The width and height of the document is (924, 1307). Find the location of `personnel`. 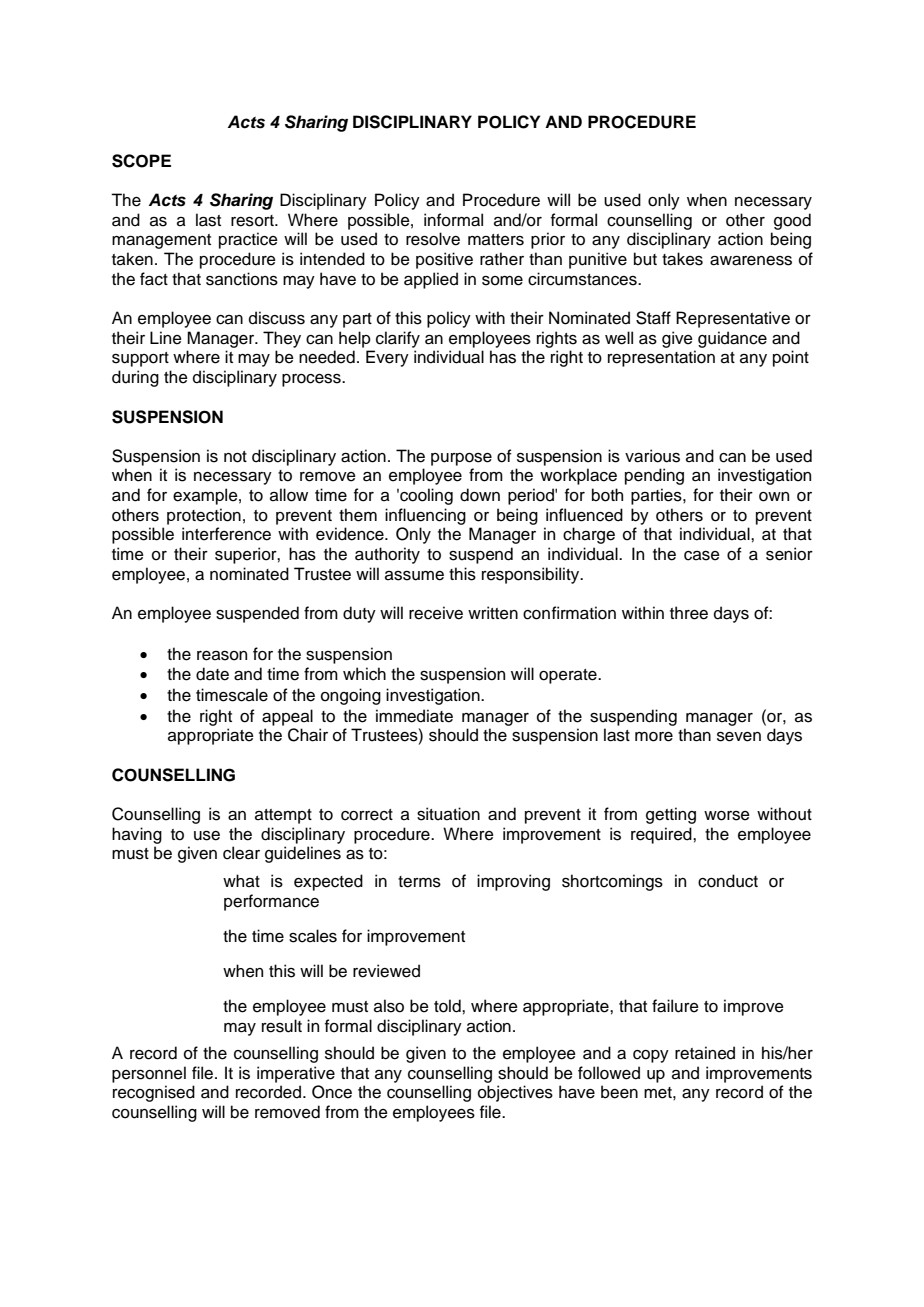

personnel is located at coordinates (149, 1074).
